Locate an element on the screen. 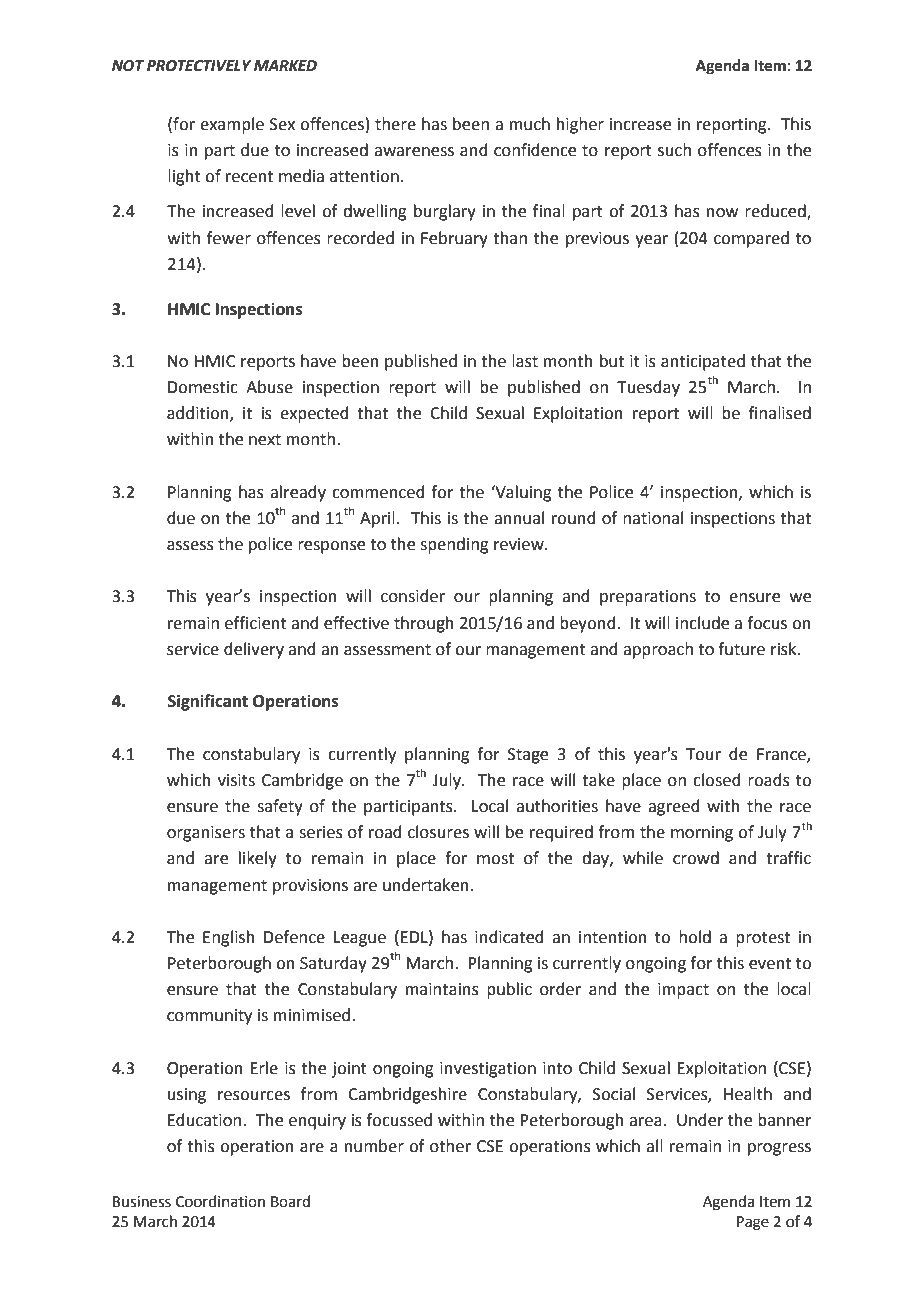  organisers is located at coordinates (206, 834).
